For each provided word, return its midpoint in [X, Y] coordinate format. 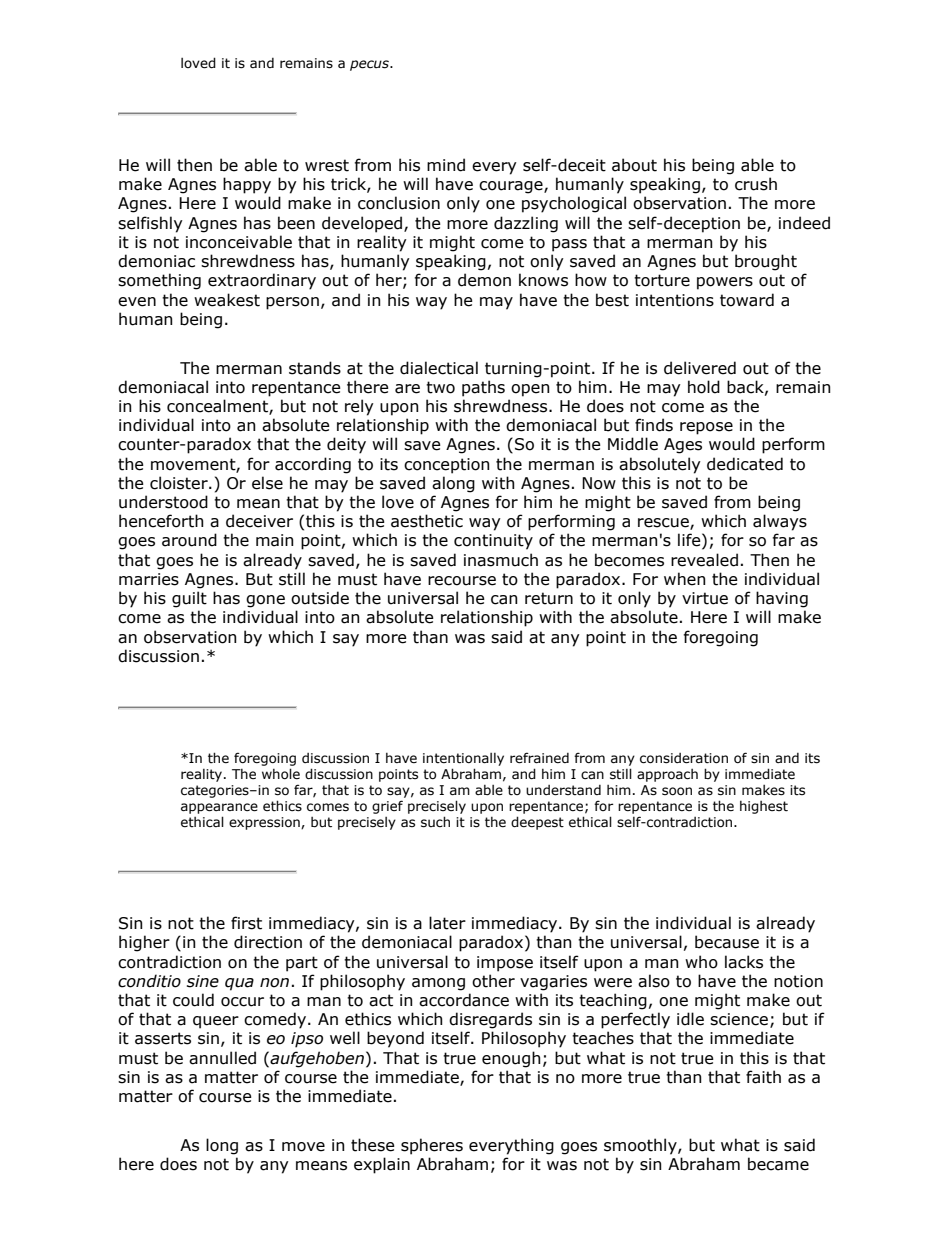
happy [247, 185]
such [435, 822]
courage [512, 187]
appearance [219, 808]
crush [756, 184]
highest [764, 807]
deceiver [259, 521]
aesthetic [427, 521]
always [780, 522]
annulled [222, 1058]
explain [382, 1165]
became [778, 1164]
